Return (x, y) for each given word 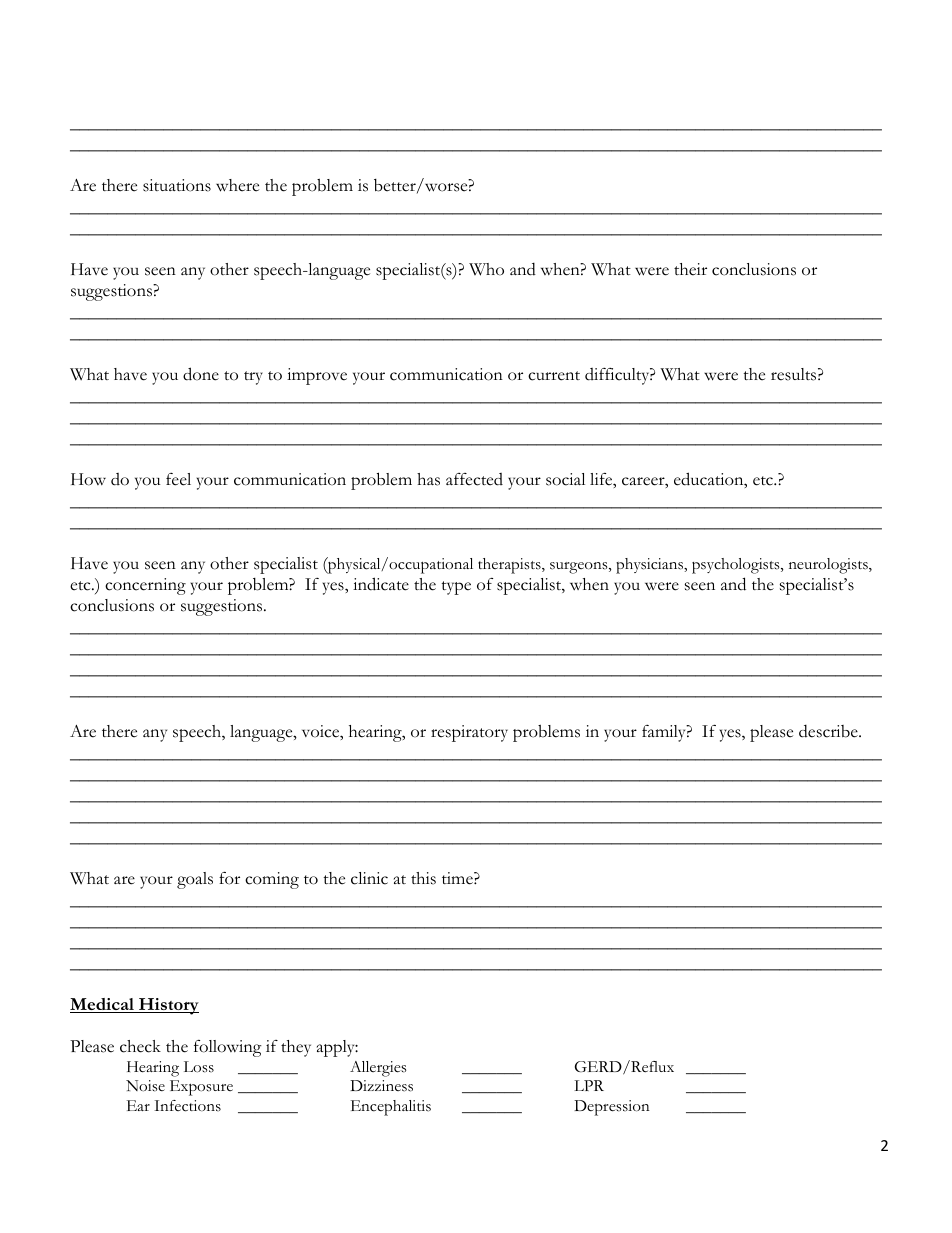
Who (486, 269)
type (456, 588)
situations (177, 185)
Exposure (201, 1088)
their (690, 269)
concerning (145, 586)
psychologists (737, 566)
